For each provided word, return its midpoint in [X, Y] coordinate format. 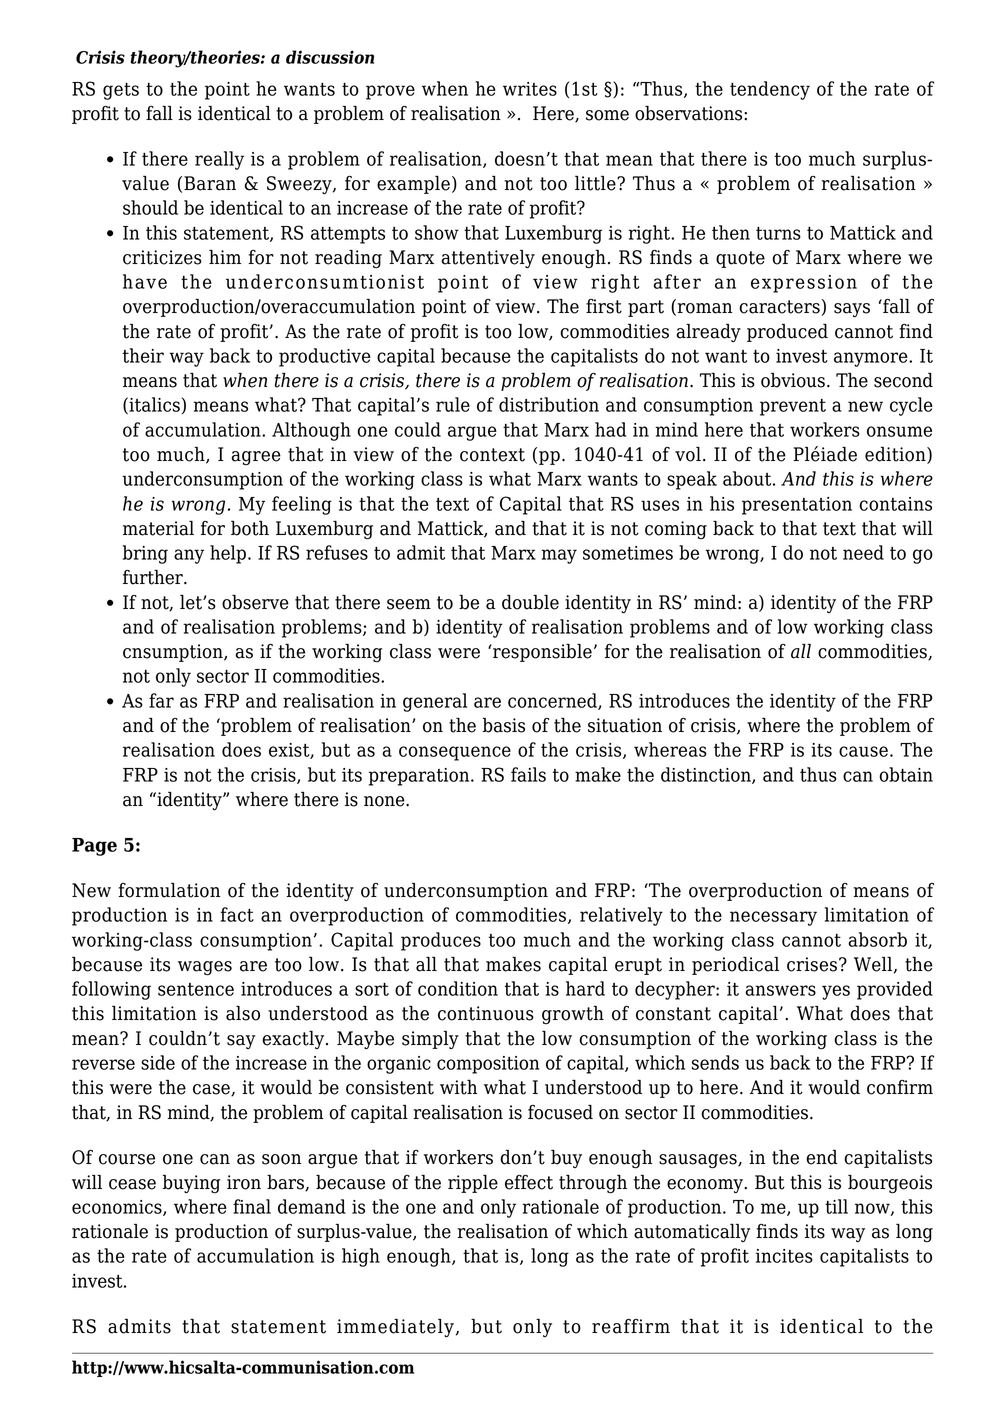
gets [121, 91]
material [158, 528]
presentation [797, 506]
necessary [773, 918]
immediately [395, 1327]
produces [441, 941]
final [252, 1206]
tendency [770, 90]
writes [530, 89]
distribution [549, 404]
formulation [169, 890]
